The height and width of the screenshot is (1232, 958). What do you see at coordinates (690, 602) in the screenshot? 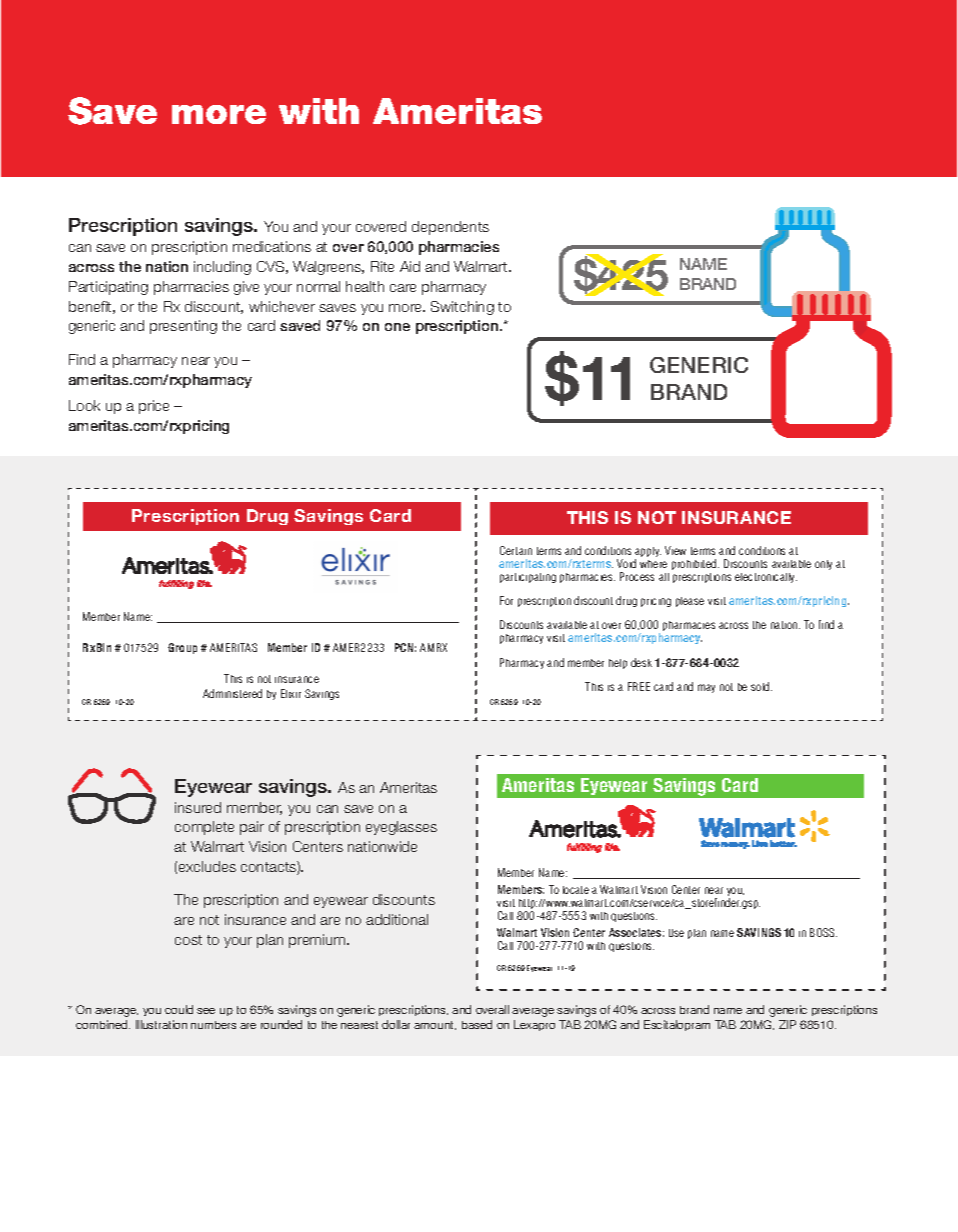
I see `please` at bounding box center [690, 602].
